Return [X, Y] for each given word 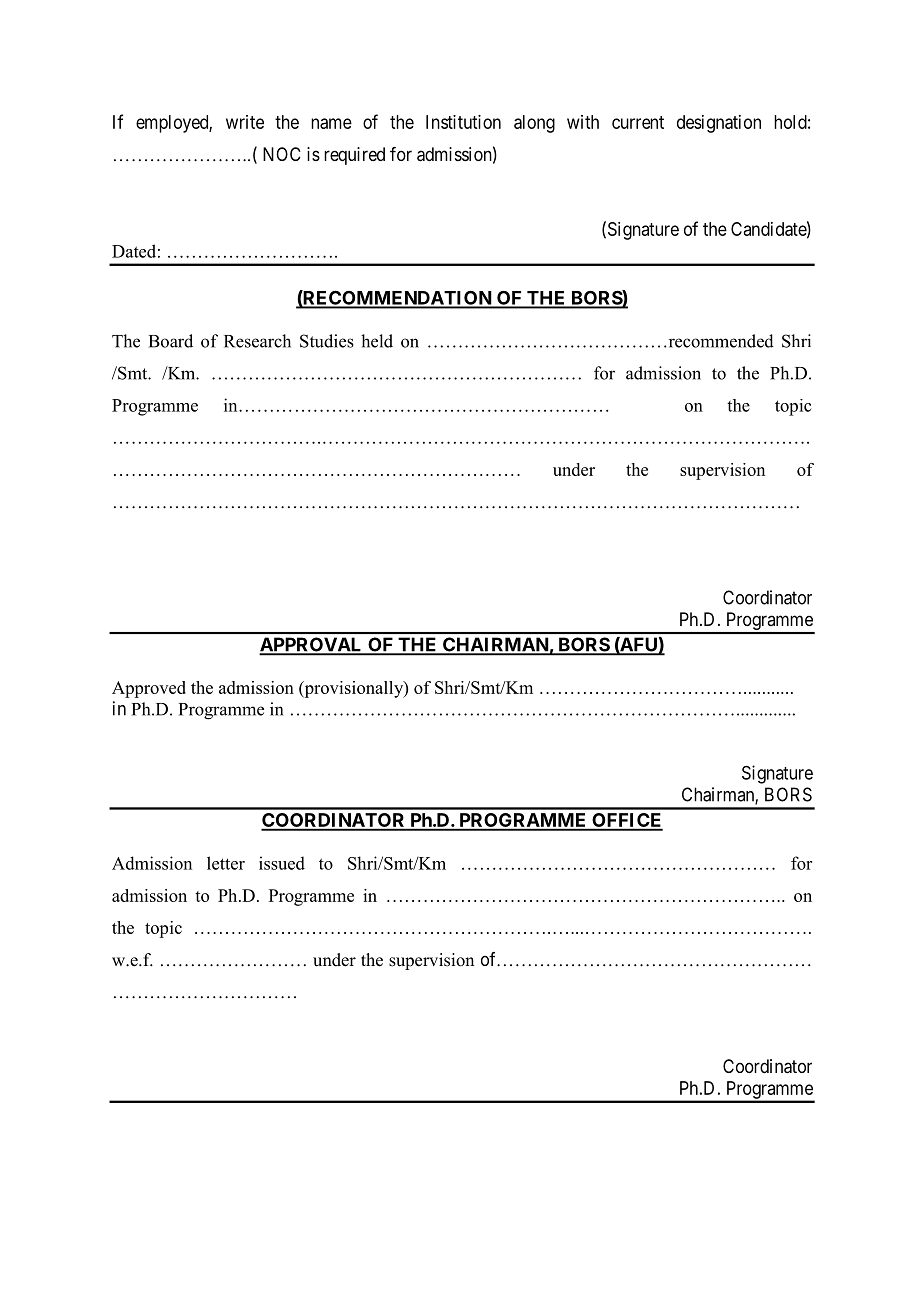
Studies [327, 341]
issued [282, 863]
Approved [149, 689]
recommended [720, 341]
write [245, 122]
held [377, 341]
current [638, 122]
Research [257, 341]
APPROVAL [312, 645]
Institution [463, 122]
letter [226, 863]
